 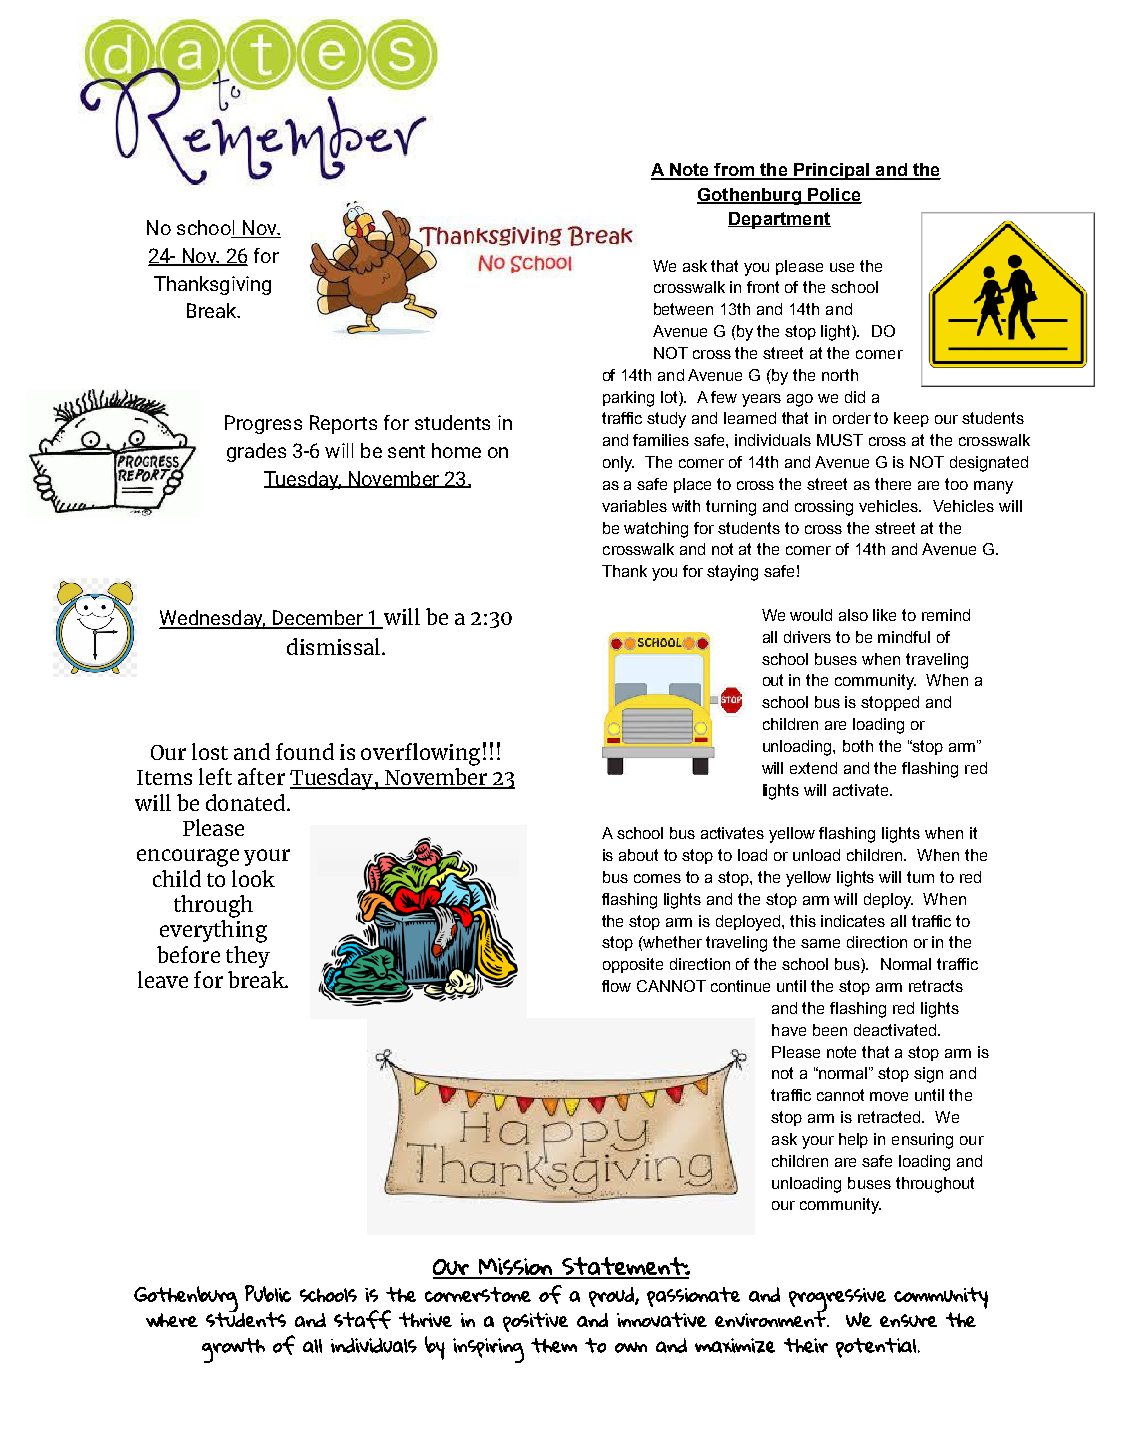 I want to click on December, so click(x=317, y=619).
